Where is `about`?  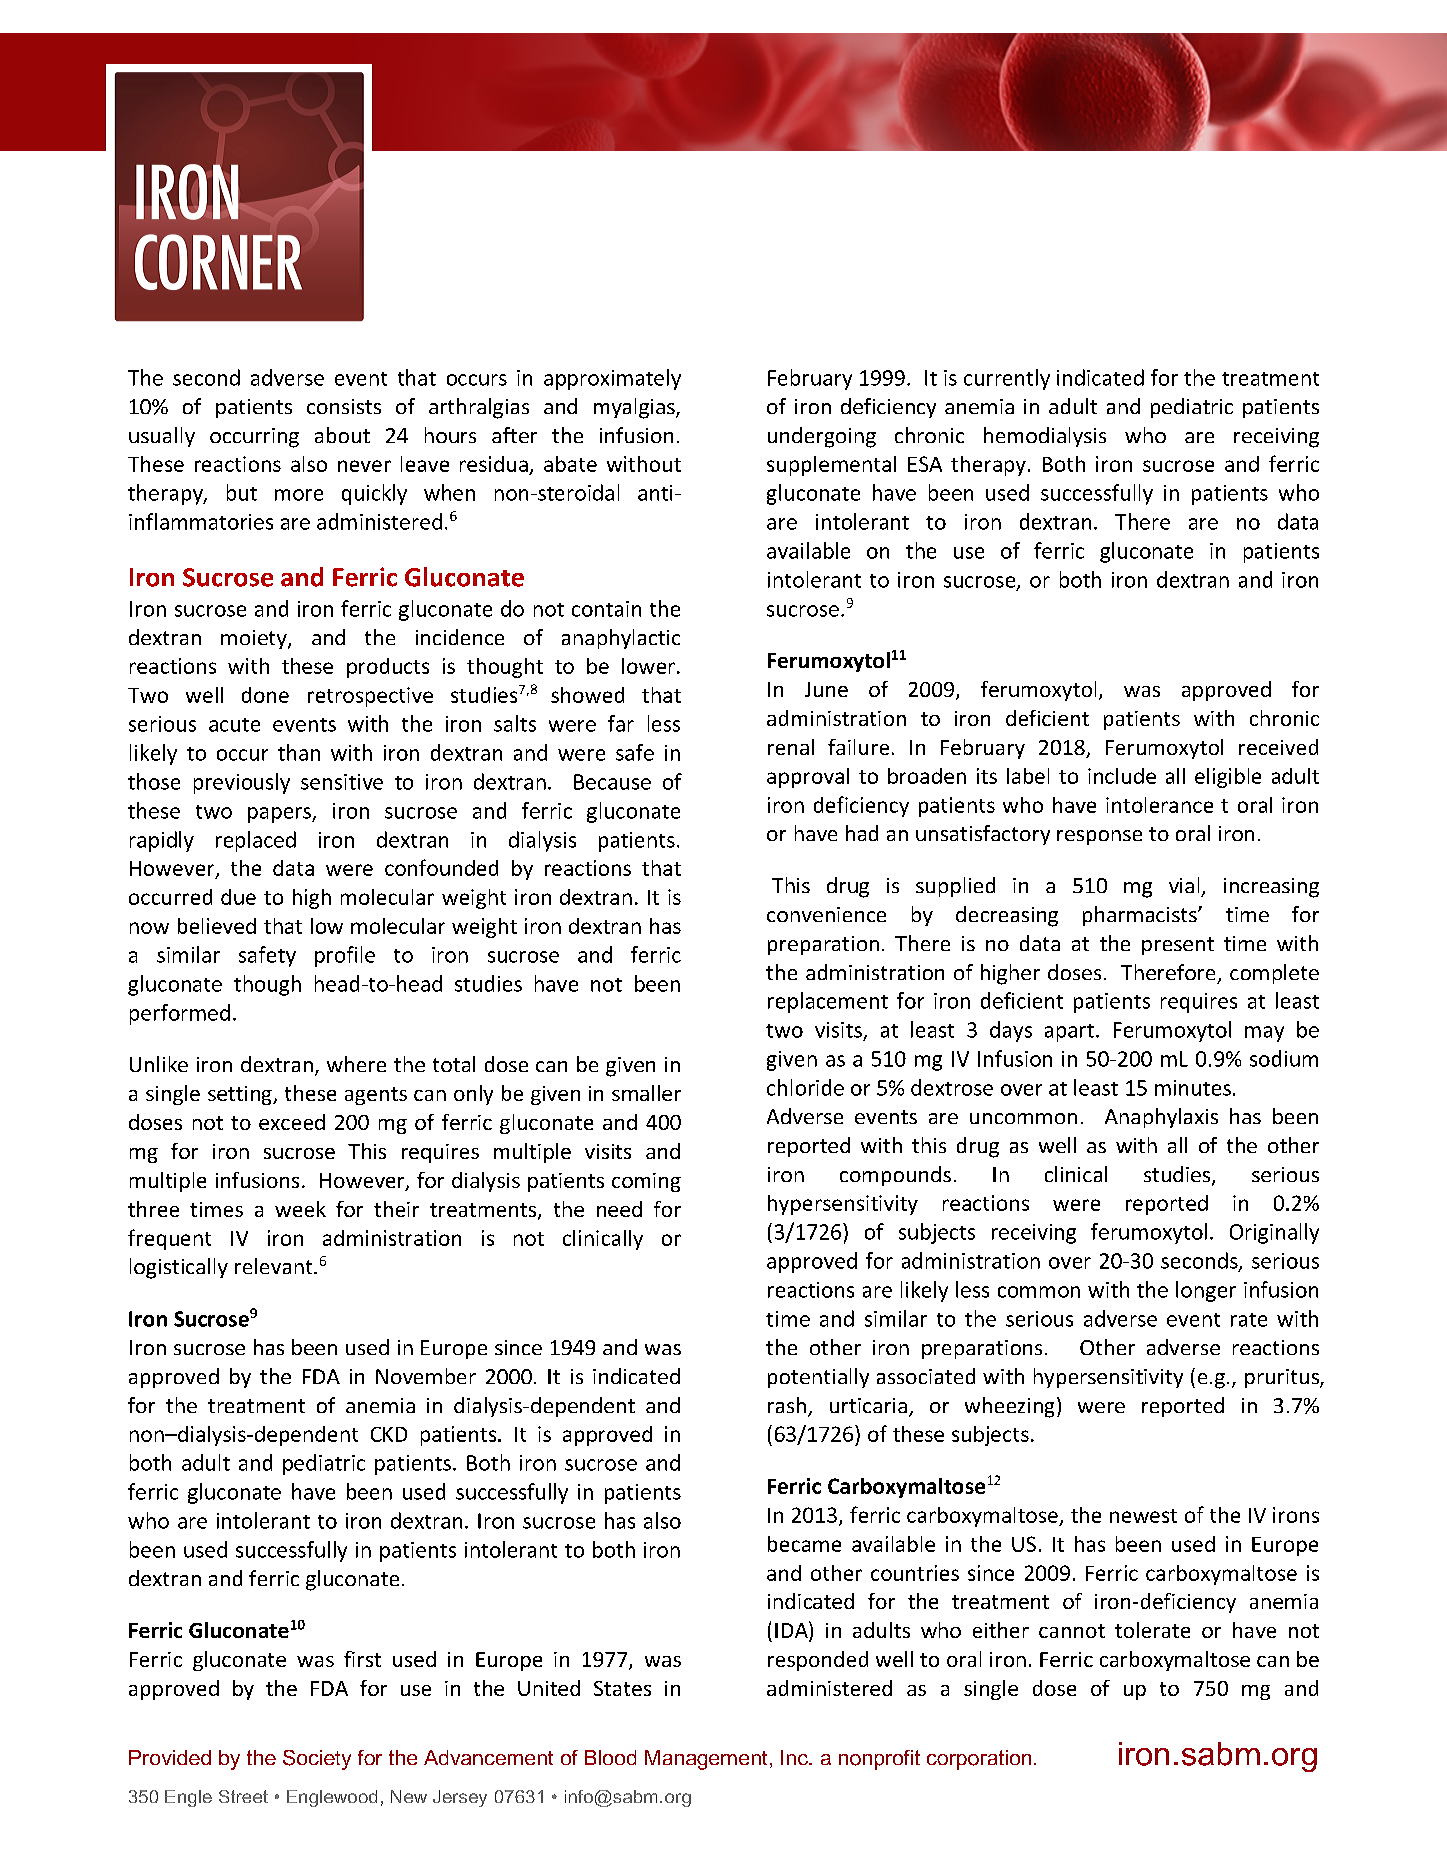
about is located at coordinates (342, 435).
